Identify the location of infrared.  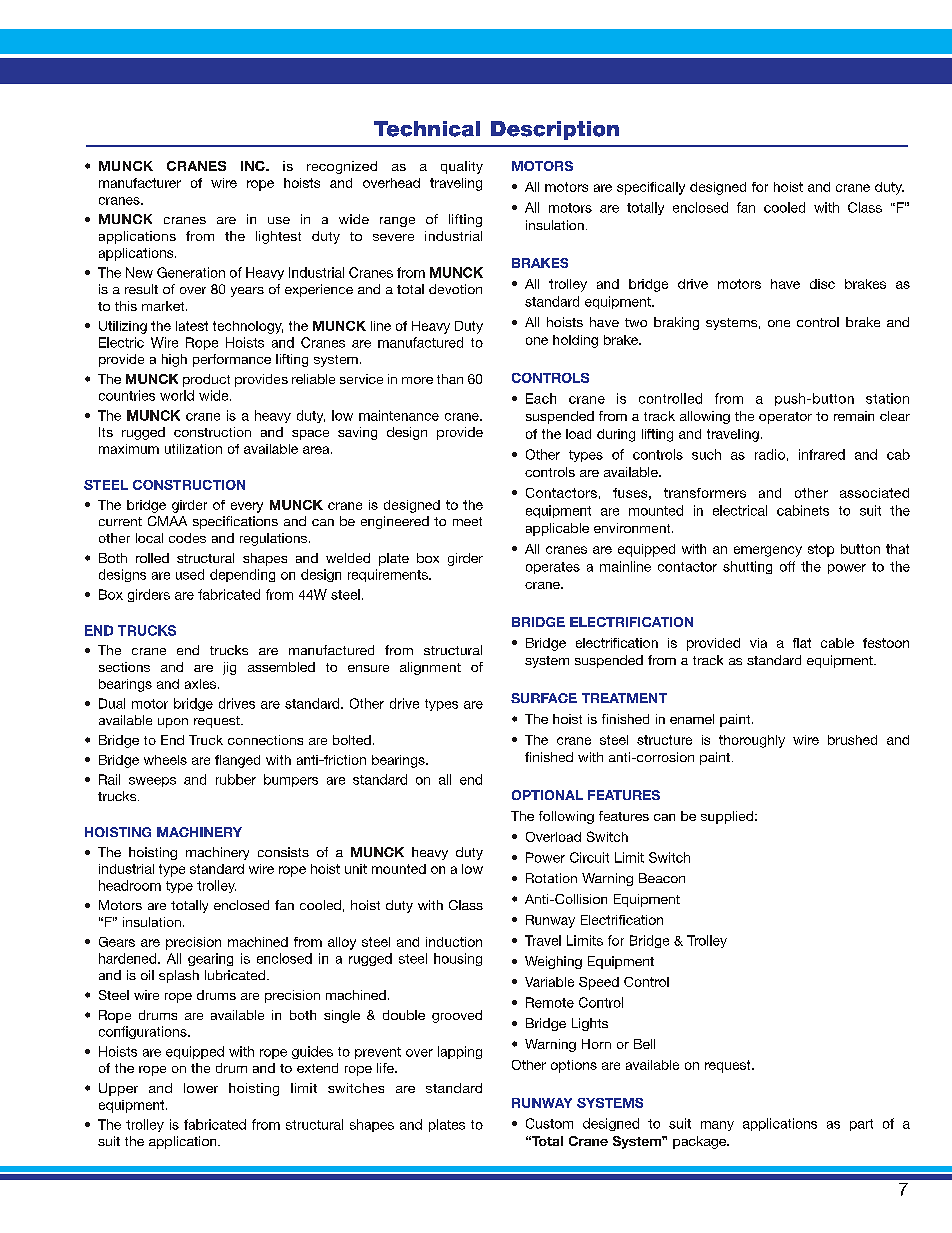
(822, 454).
